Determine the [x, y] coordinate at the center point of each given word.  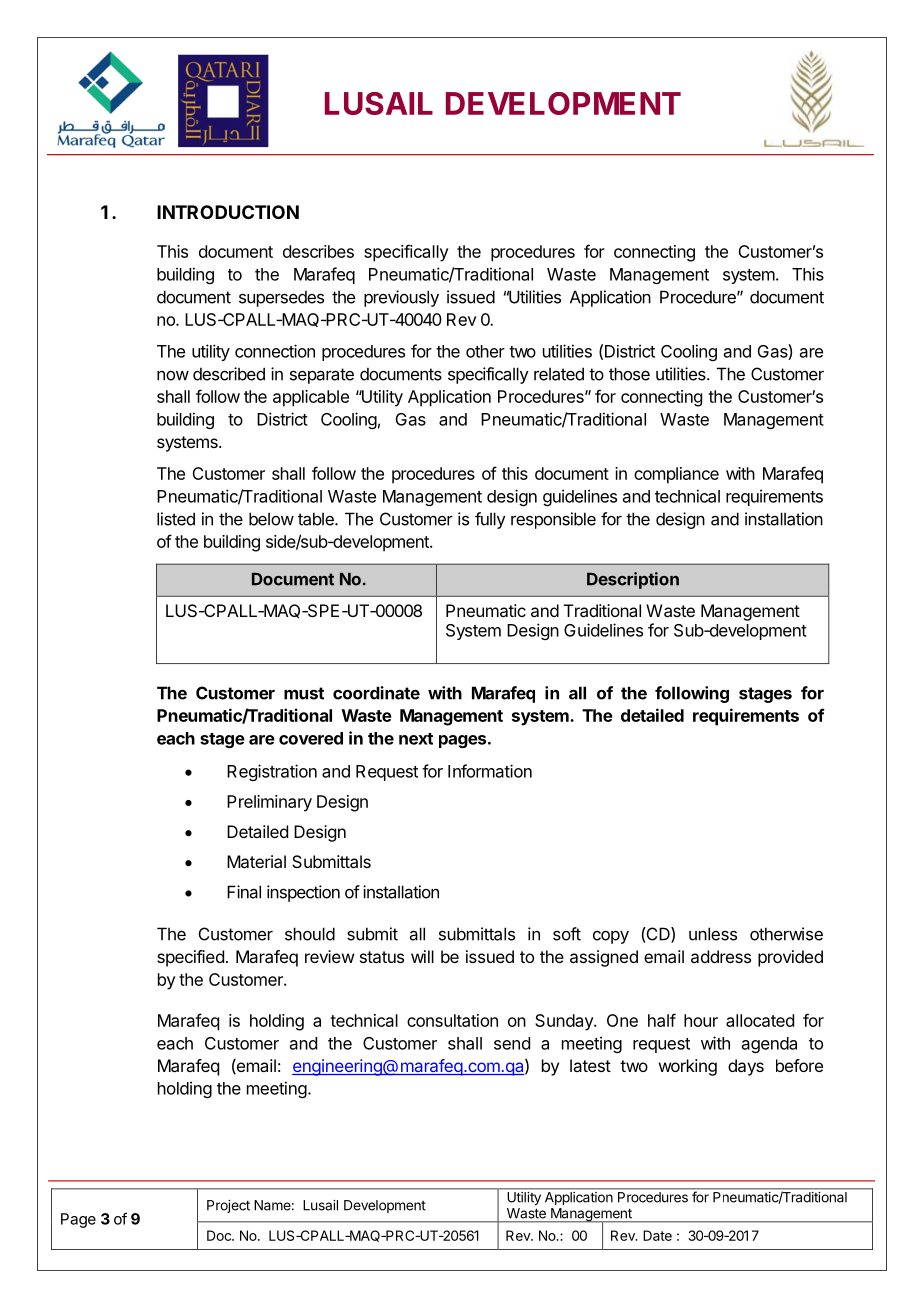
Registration [272, 772]
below [271, 519]
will [422, 956]
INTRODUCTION [228, 212]
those [629, 374]
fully [490, 520]
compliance [676, 475]
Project [228, 1206]
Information [490, 771]
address [721, 956]
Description [633, 580]
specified [190, 958]
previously [401, 298]
